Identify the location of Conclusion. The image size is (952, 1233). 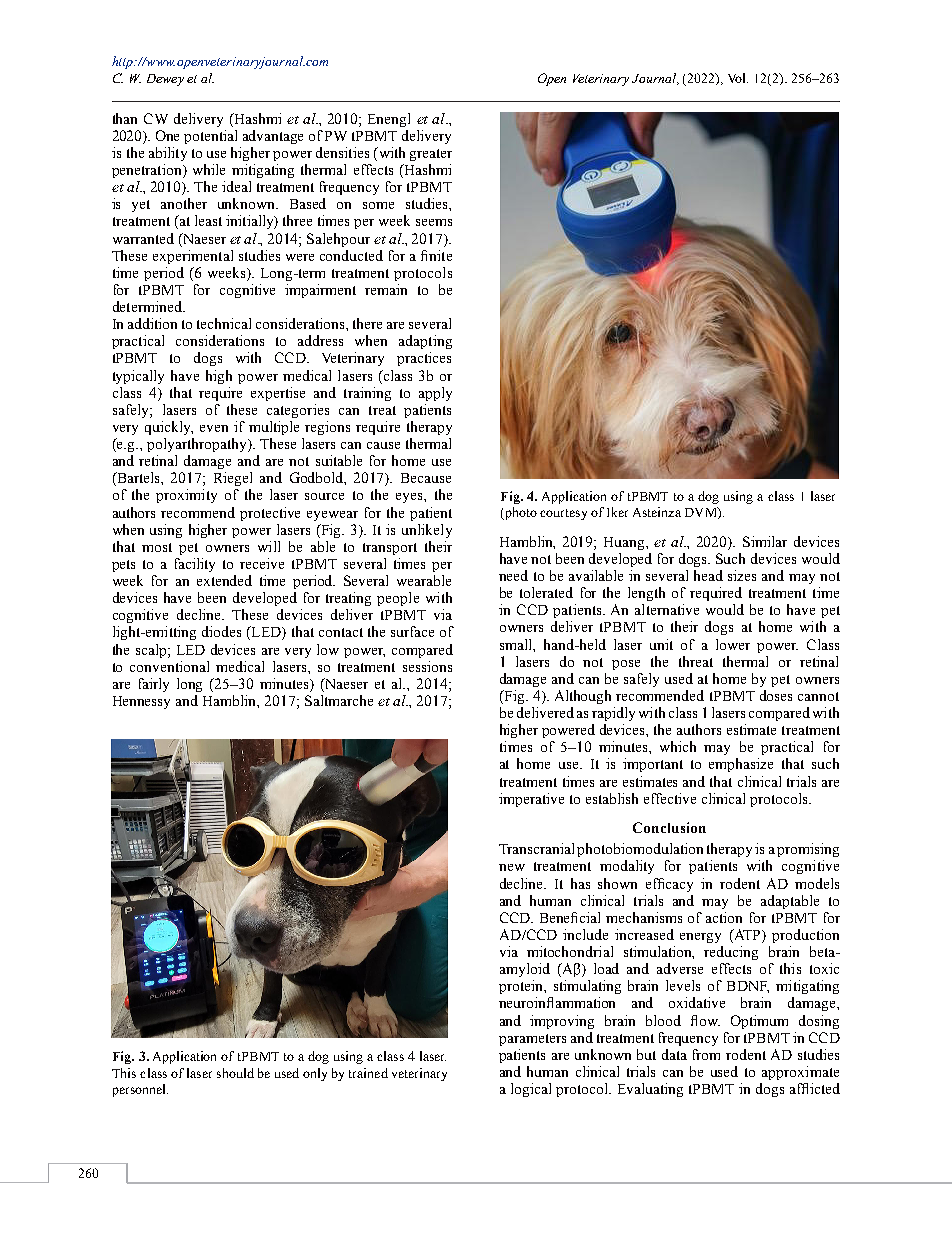
(669, 827).
